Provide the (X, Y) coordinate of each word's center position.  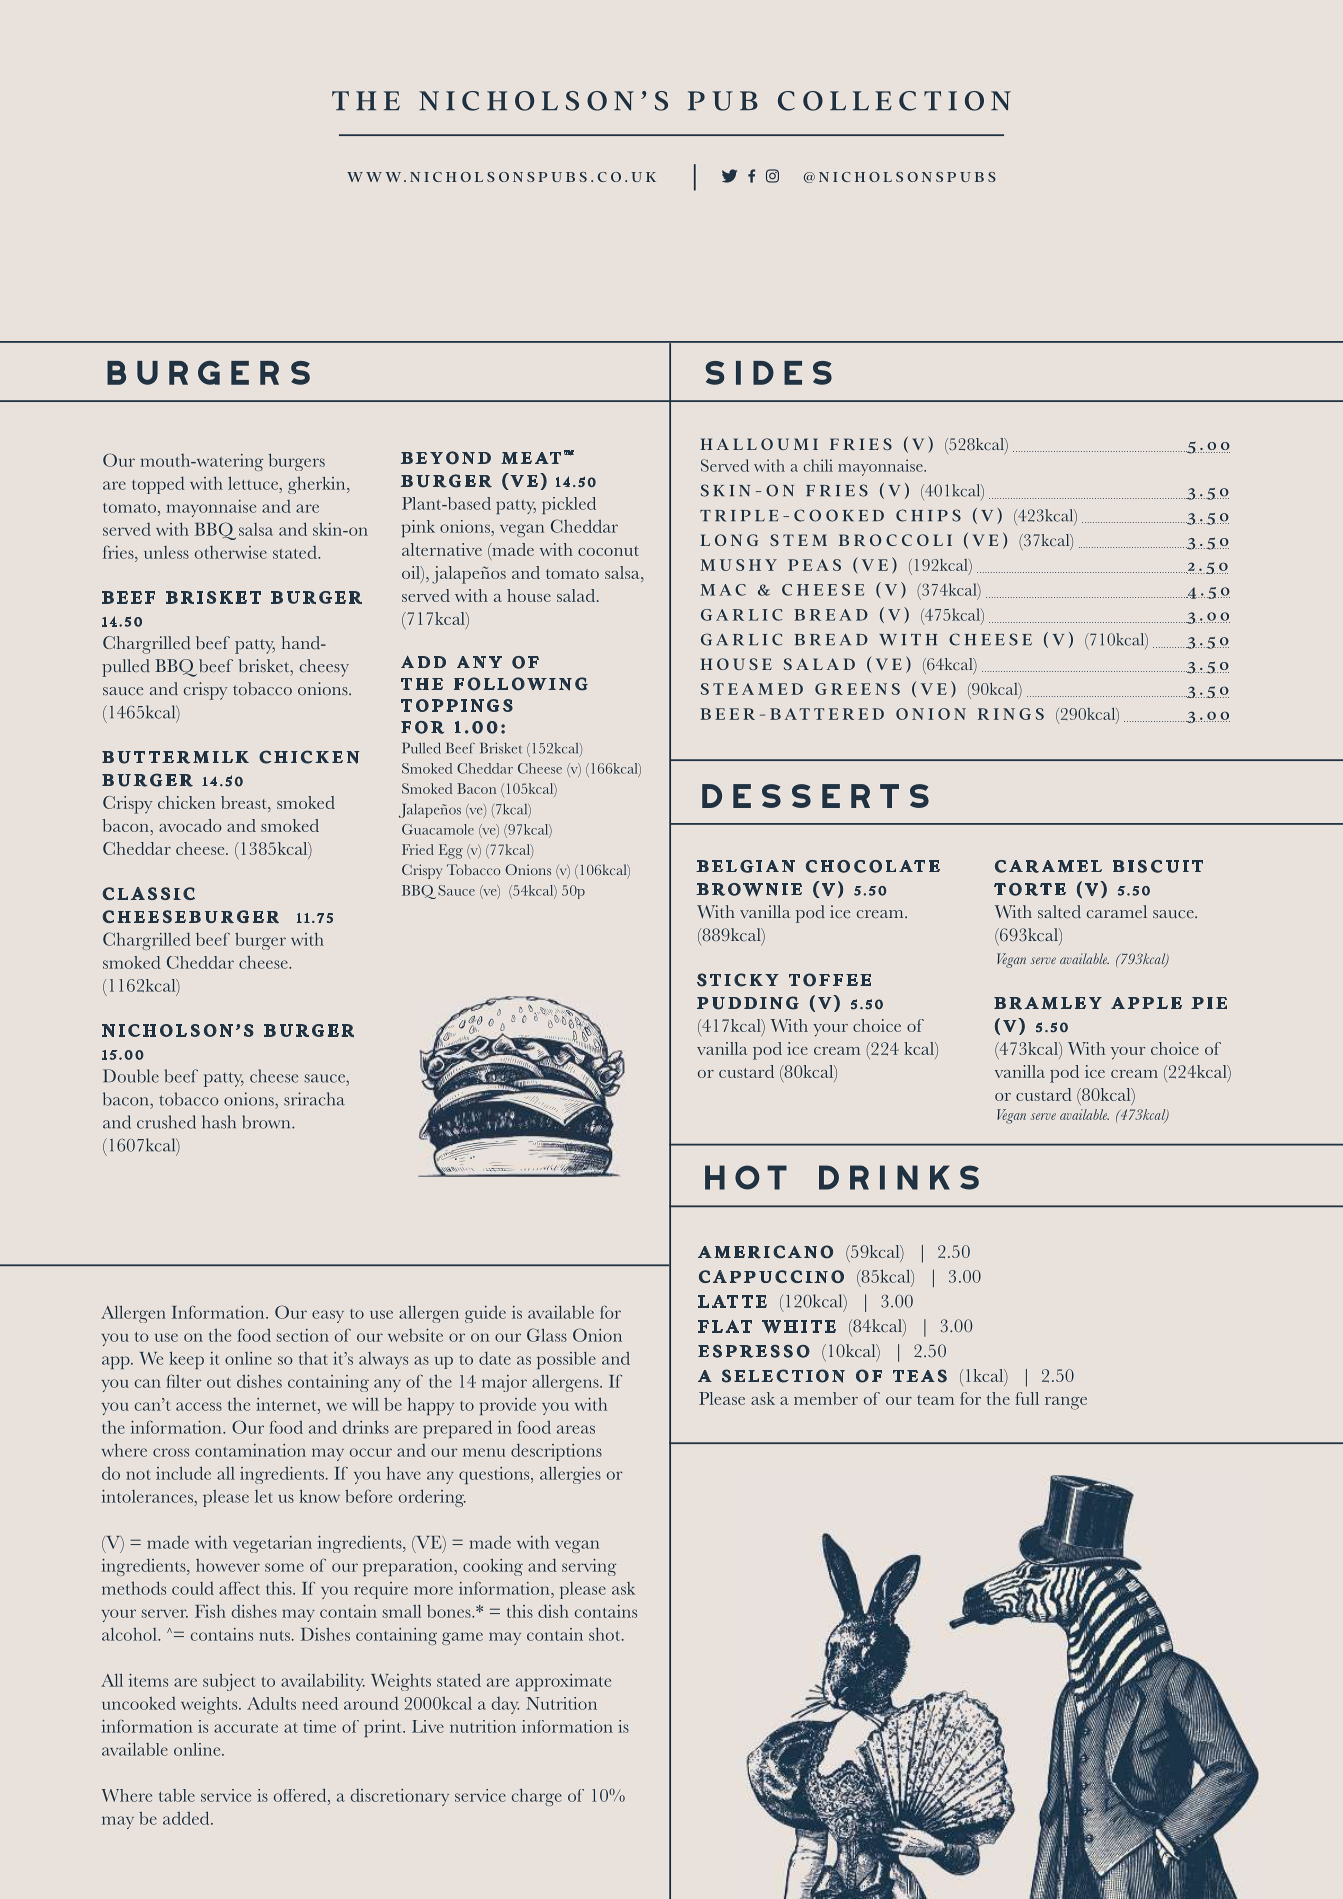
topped (158, 485)
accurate (246, 1728)
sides (769, 373)
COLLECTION (894, 101)
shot (606, 1634)
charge (537, 1797)
